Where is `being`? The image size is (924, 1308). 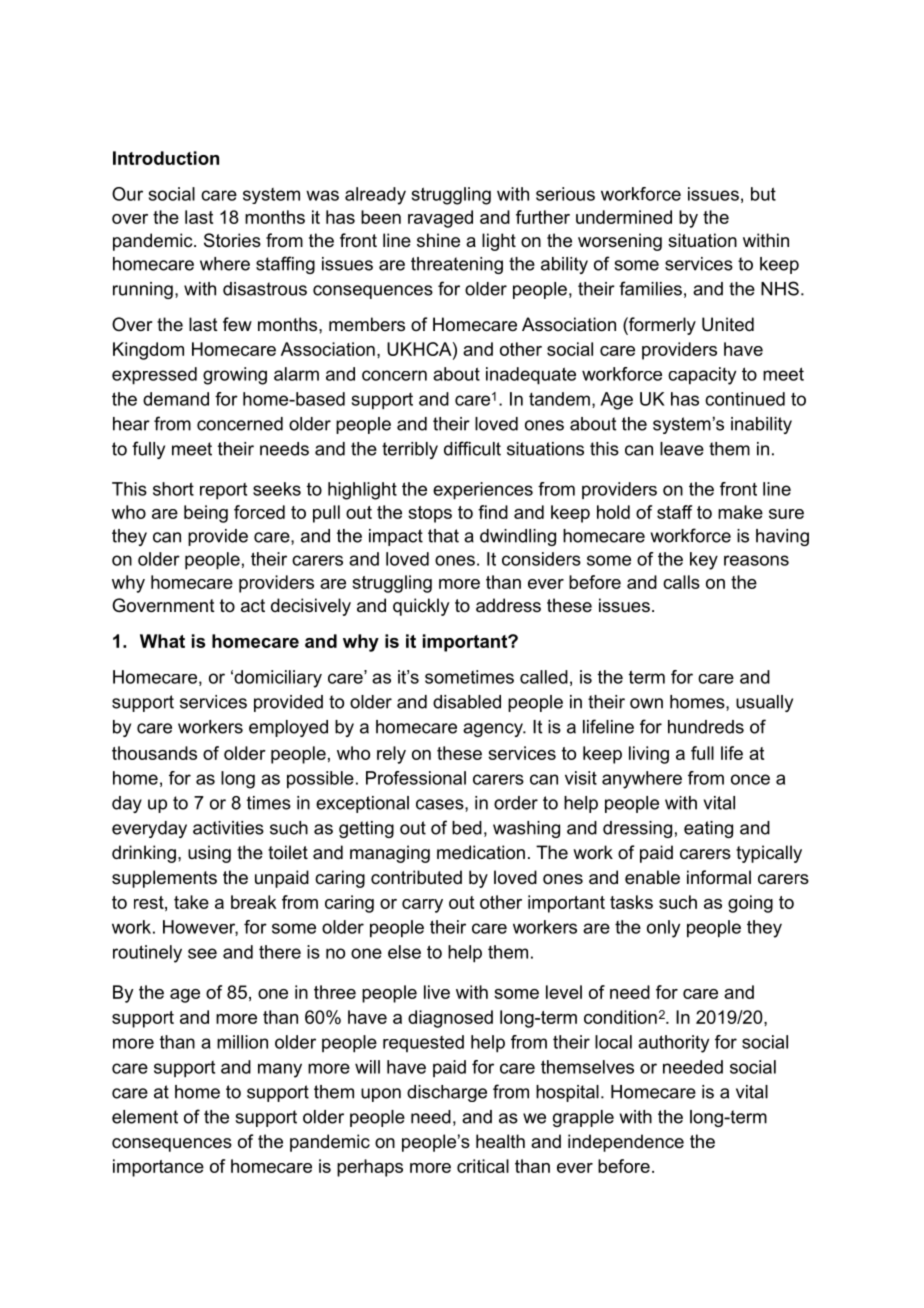 being is located at coordinates (206, 514).
